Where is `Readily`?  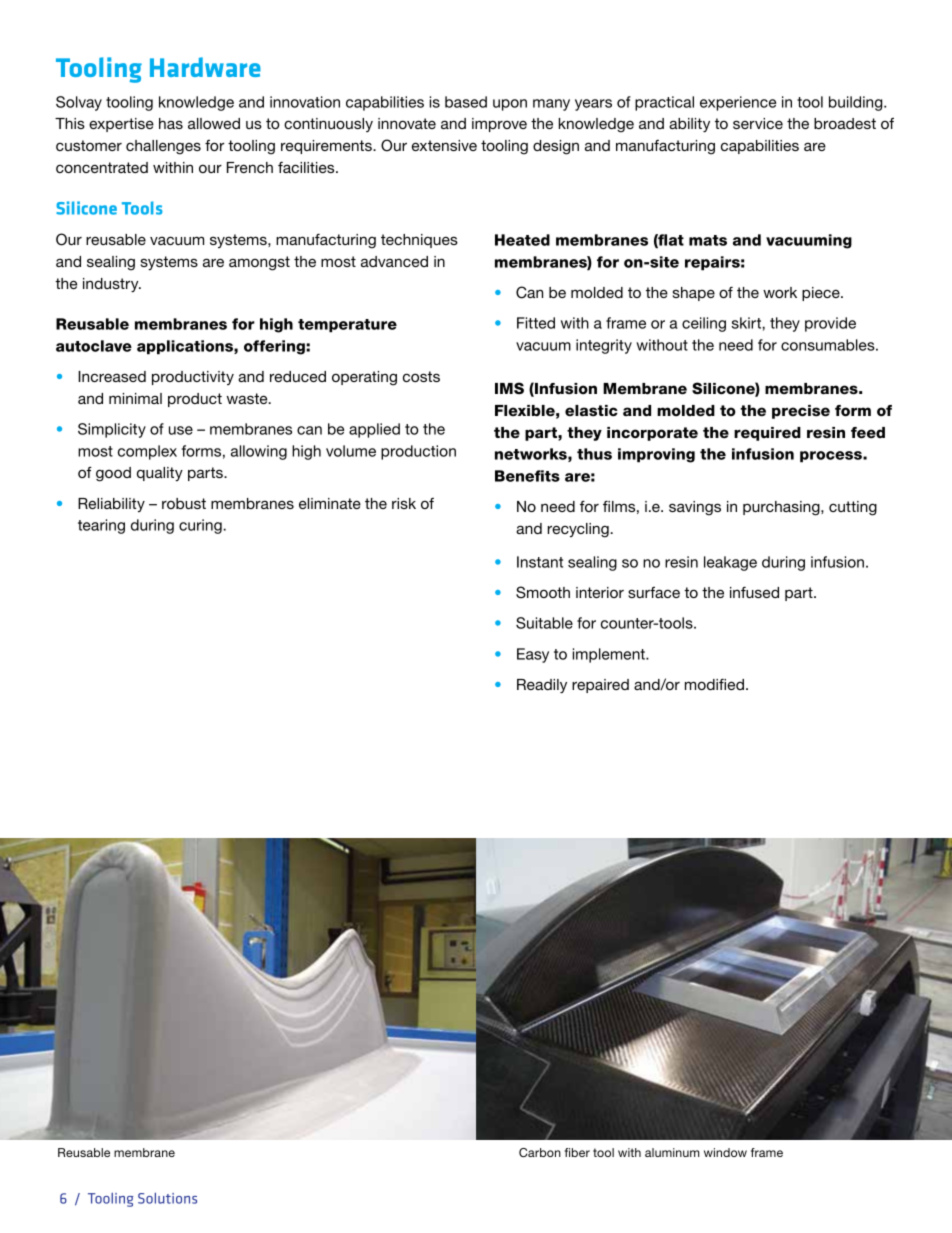 Readily is located at coordinates (542, 686).
